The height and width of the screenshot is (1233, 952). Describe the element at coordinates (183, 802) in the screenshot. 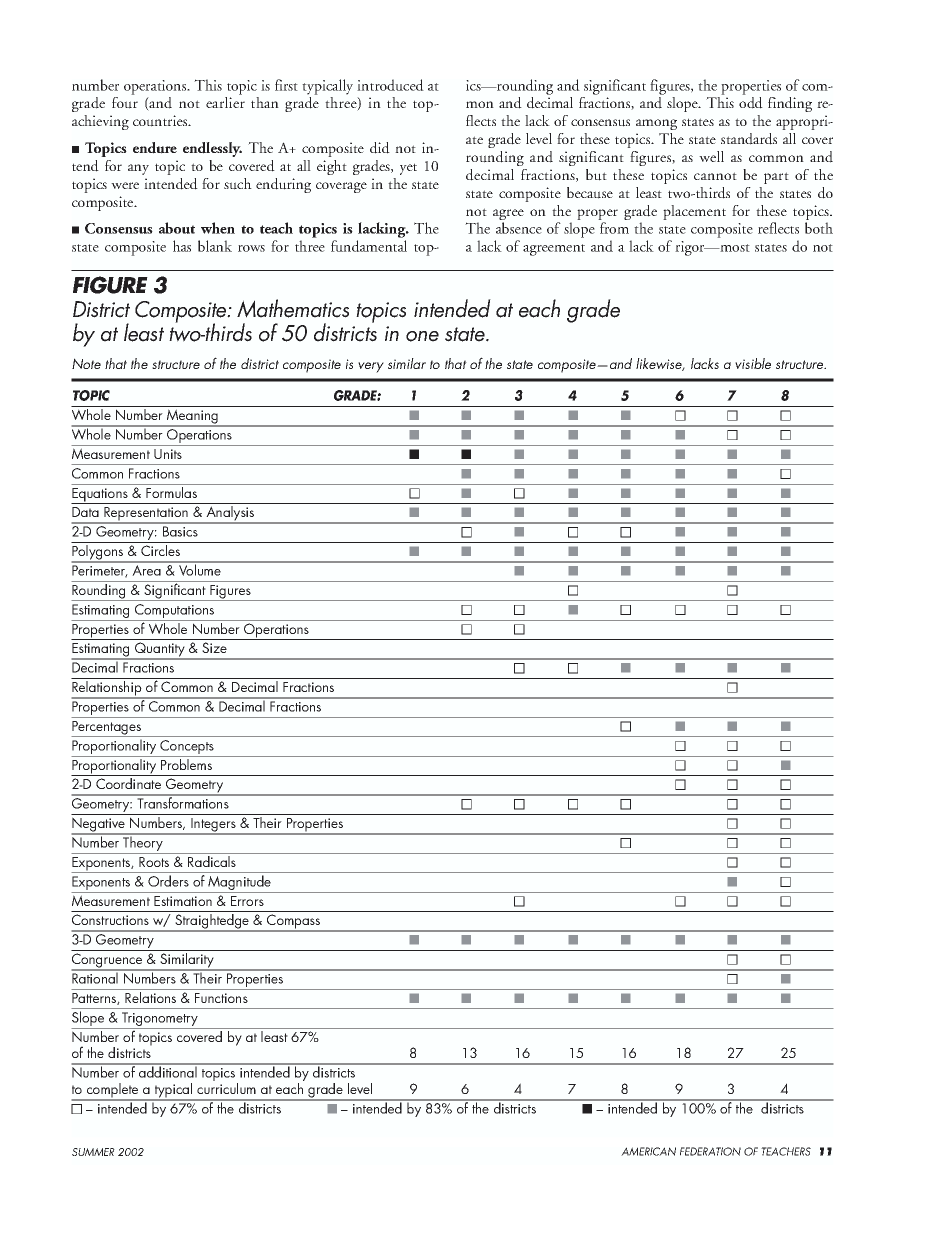

I see `Transformations` at that location.
